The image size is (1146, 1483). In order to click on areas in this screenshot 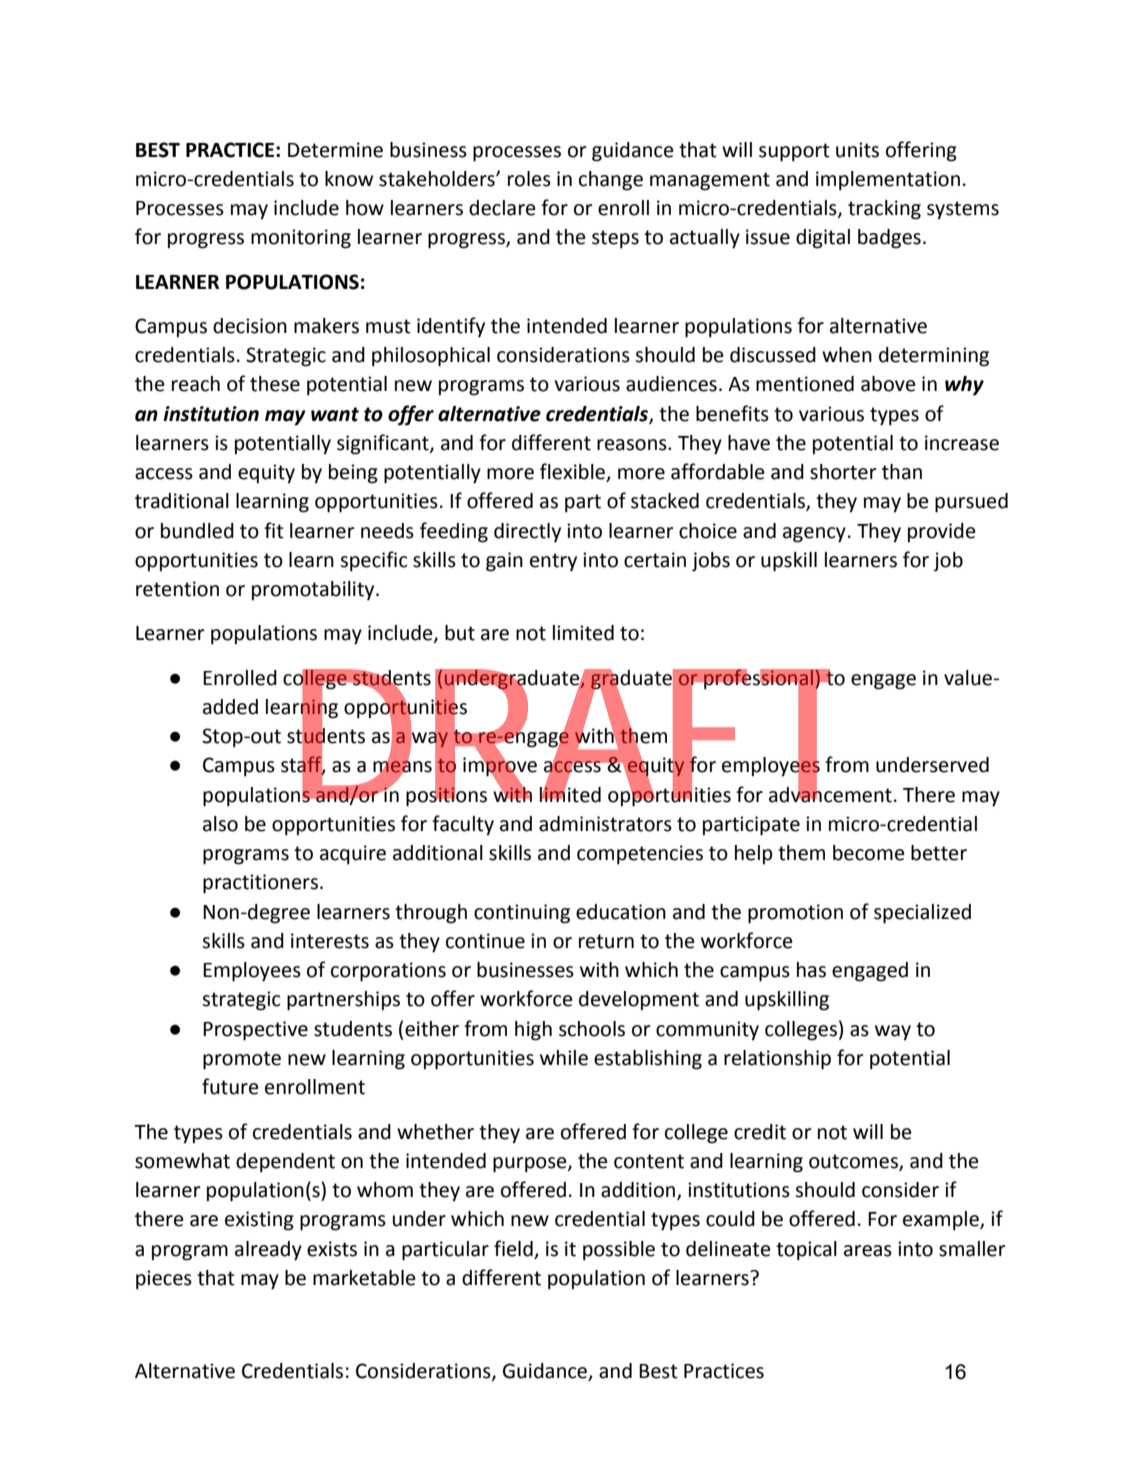, I will do `click(868, 1251)`.
